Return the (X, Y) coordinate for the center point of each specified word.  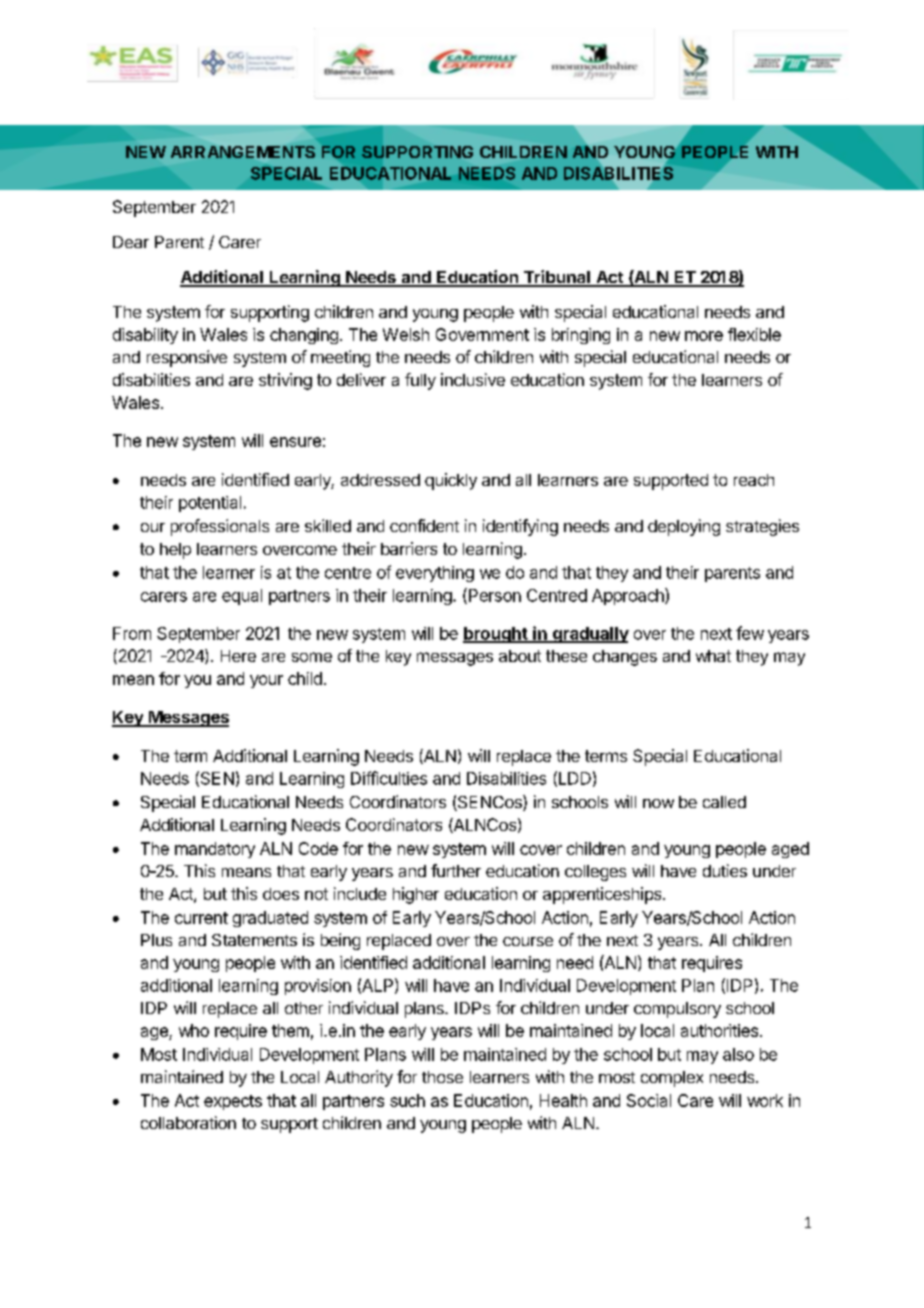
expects (233, 1102)
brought (496, 635)
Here (238, 656)
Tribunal (556, 278)
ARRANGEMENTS (243, 152)
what (713, 656)
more (704, 336)
